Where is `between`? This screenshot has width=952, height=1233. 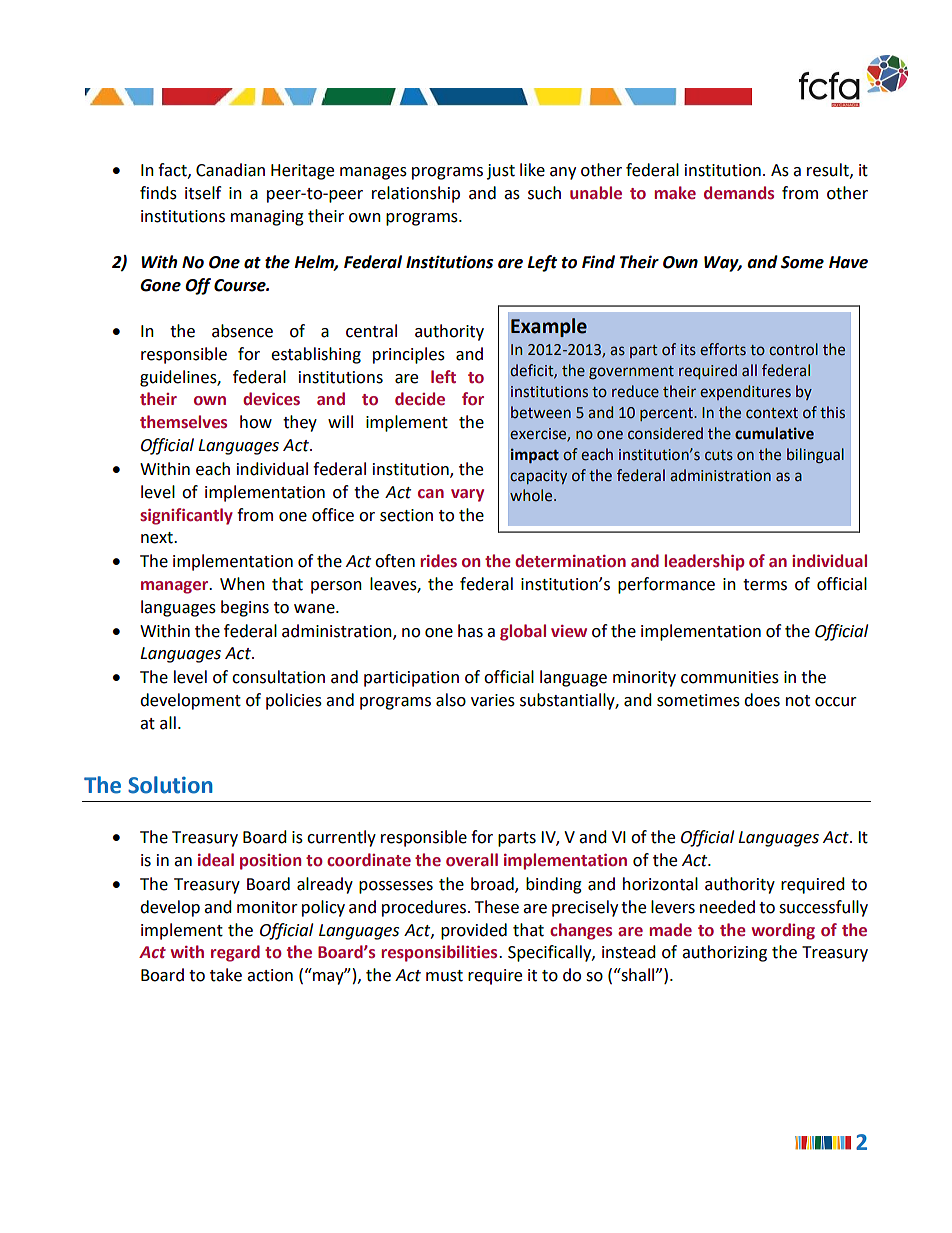 between is located at coordinates (541, 412).
